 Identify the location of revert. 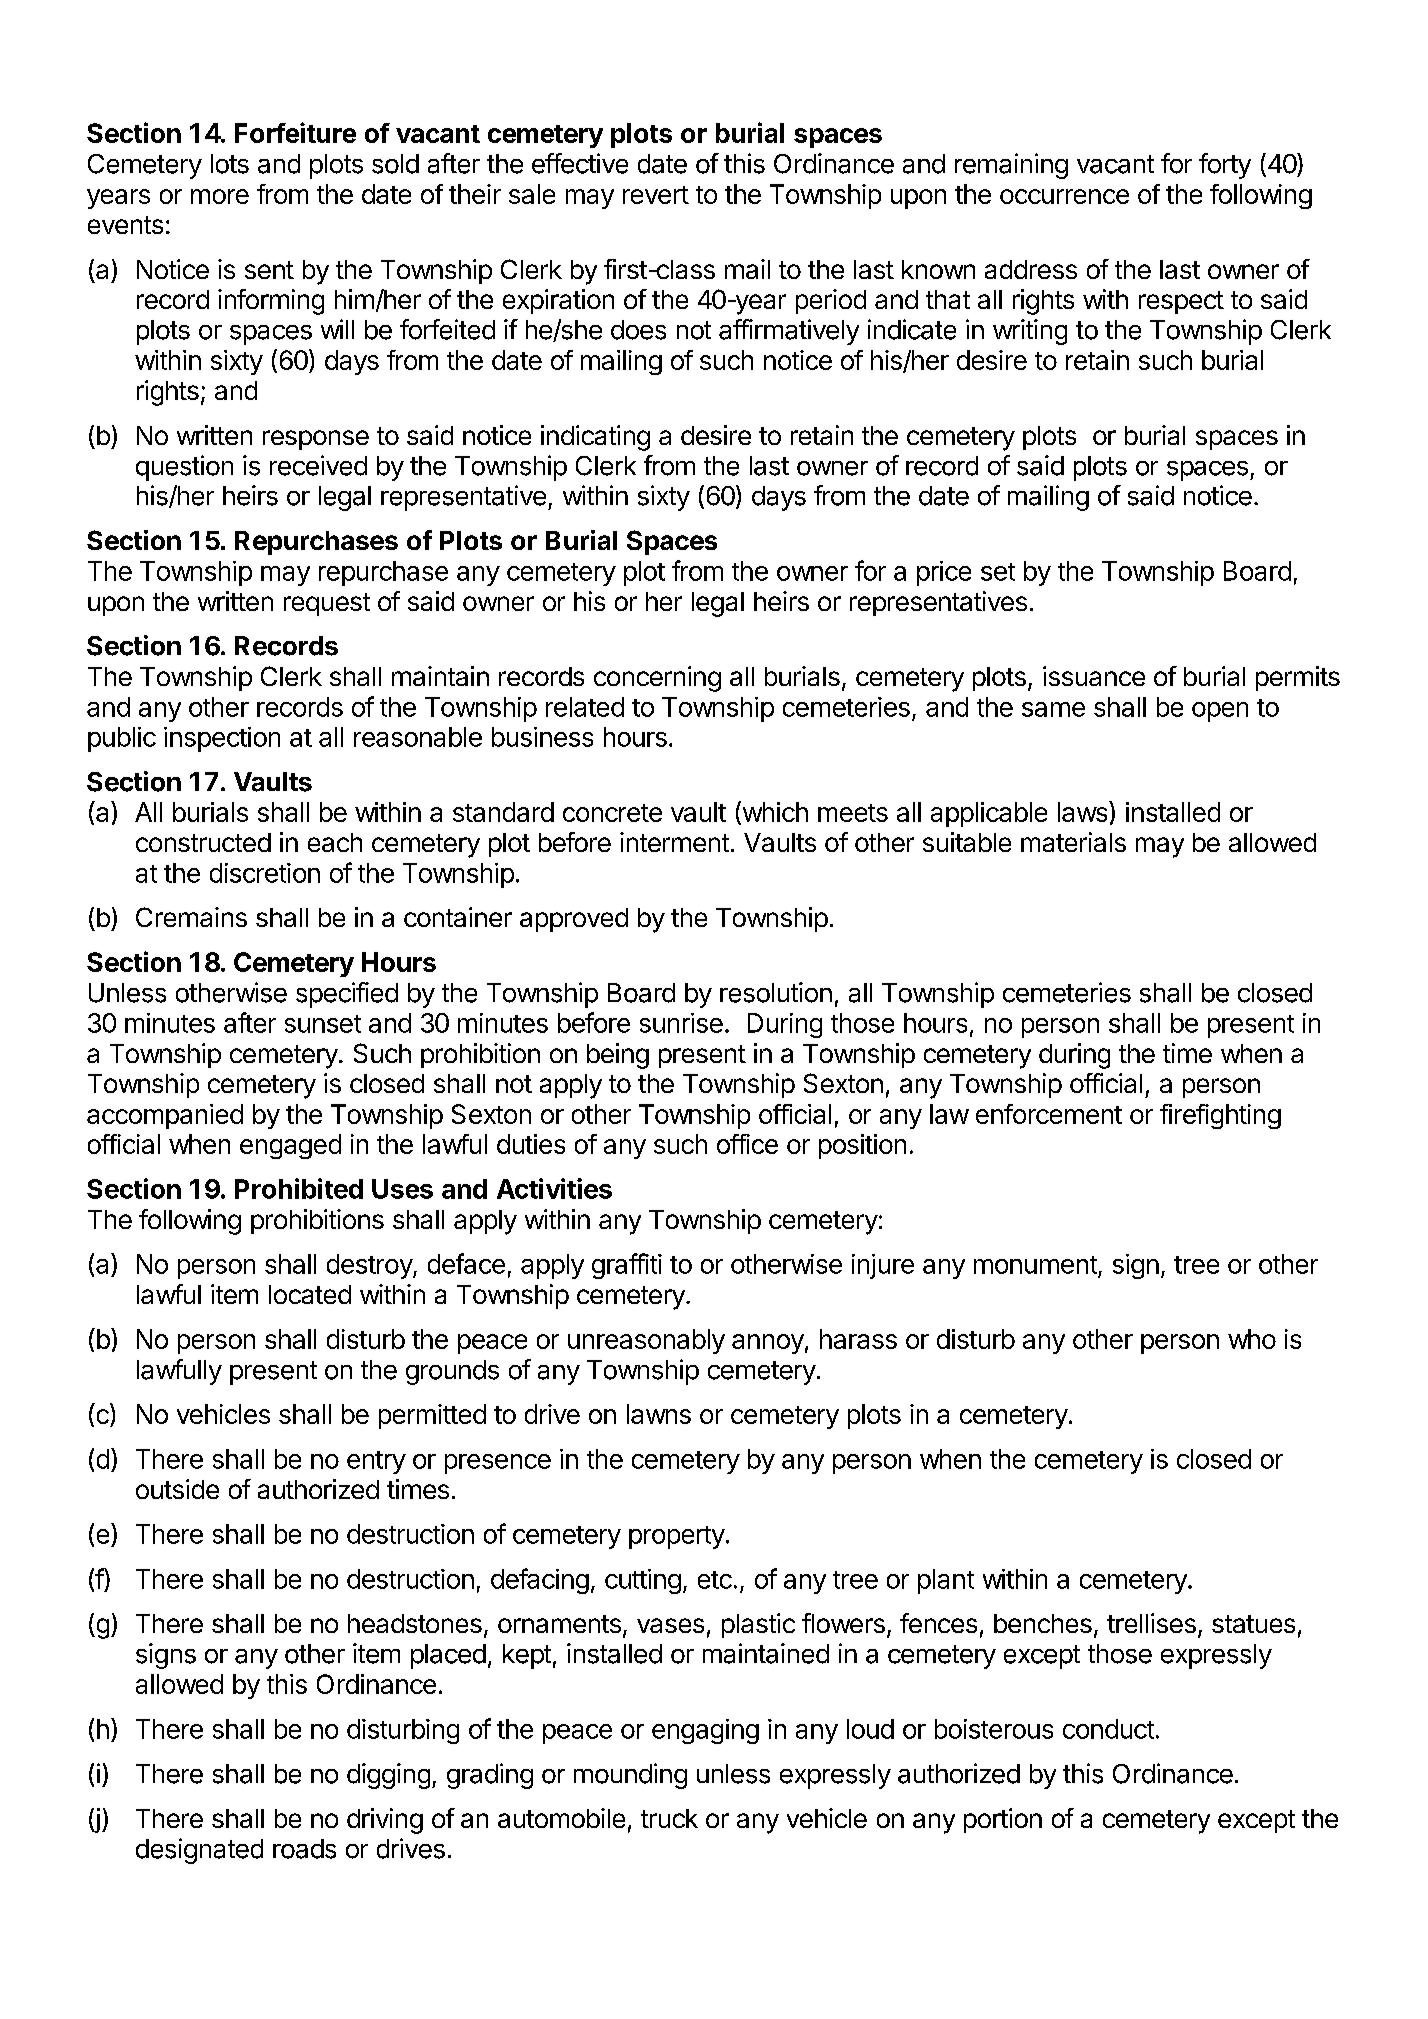
(656, 195).
